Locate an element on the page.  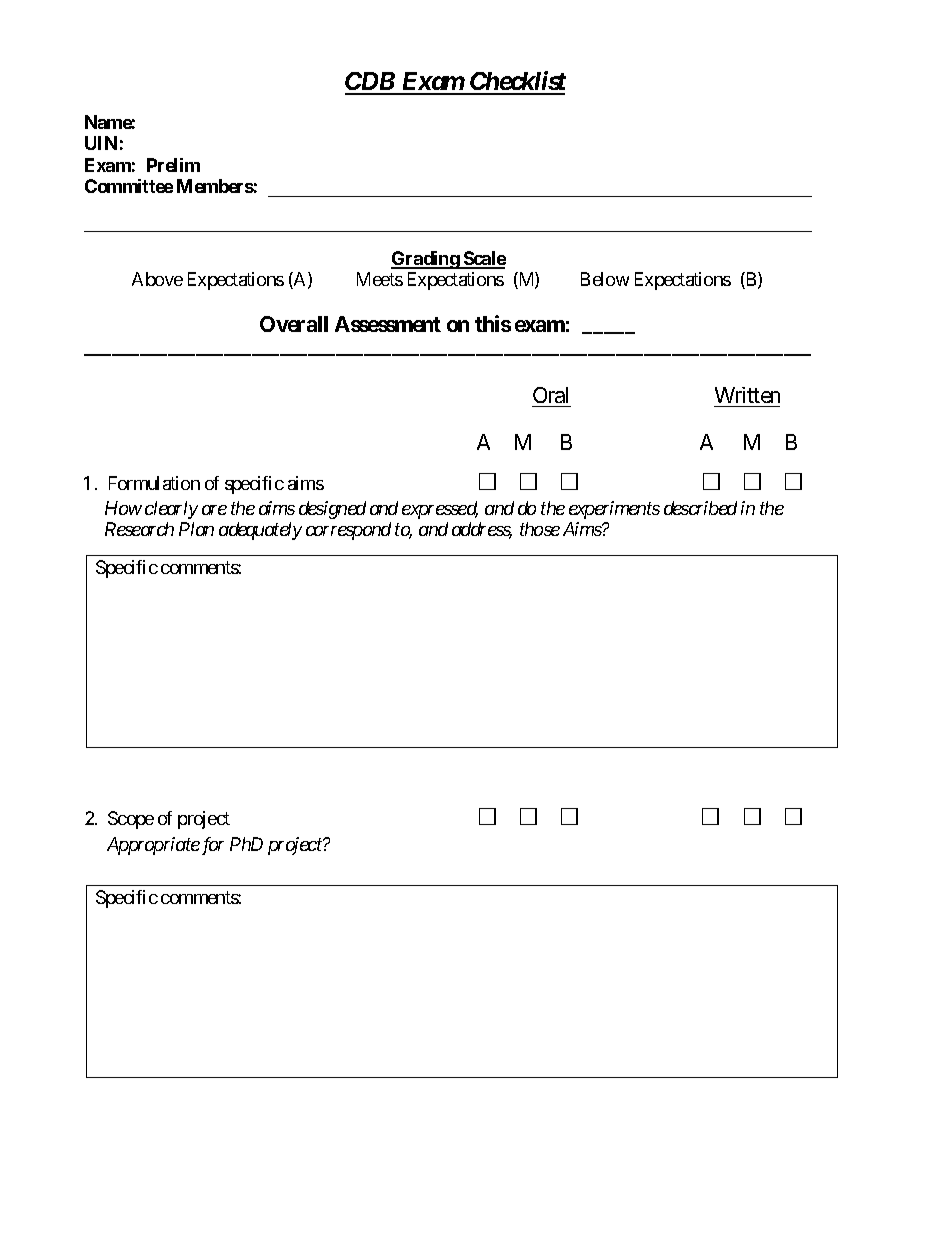
Grading is located at coordinates (426, 260).
